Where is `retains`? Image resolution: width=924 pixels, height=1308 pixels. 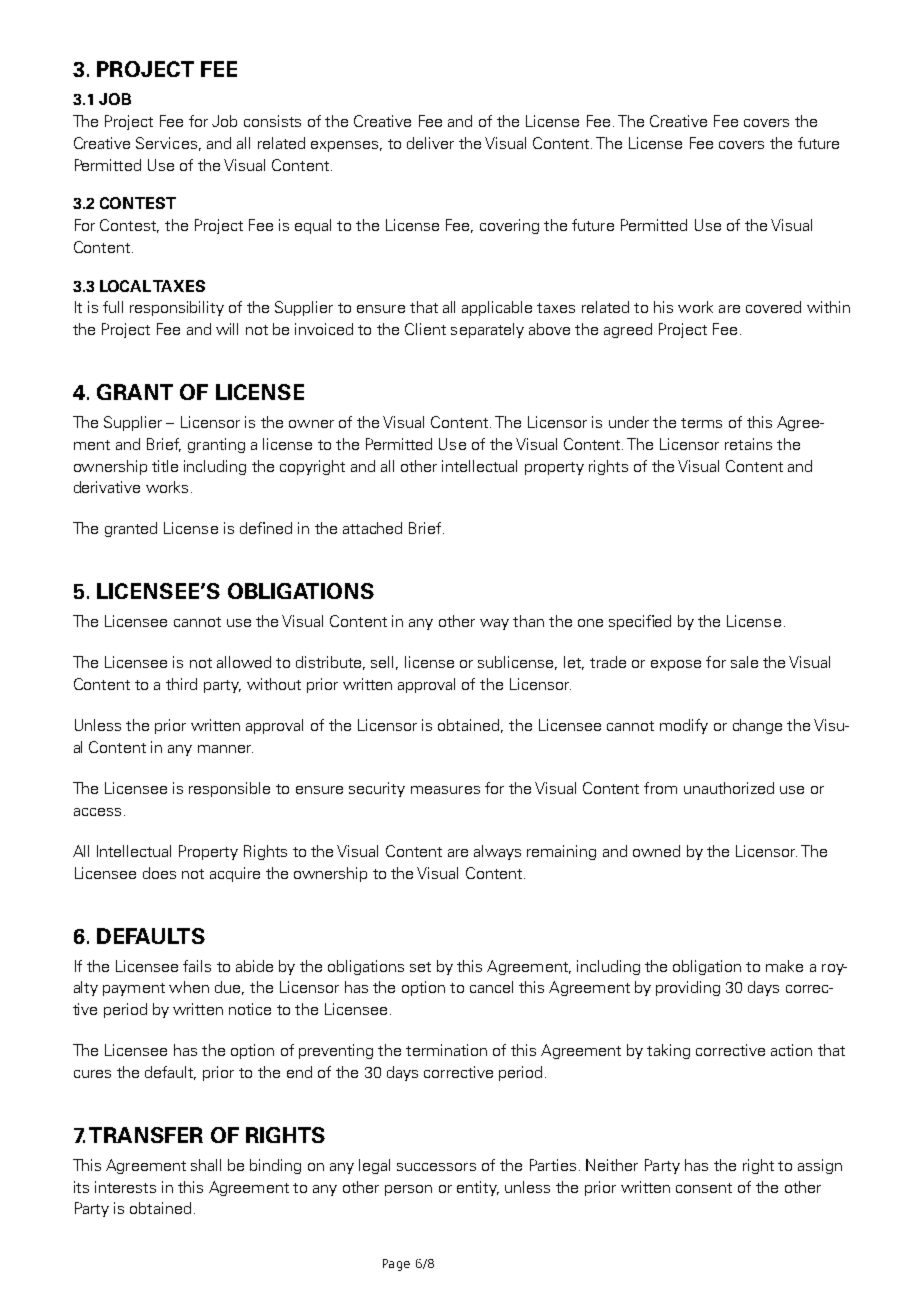
retains is located at coordinates (748, 444).
